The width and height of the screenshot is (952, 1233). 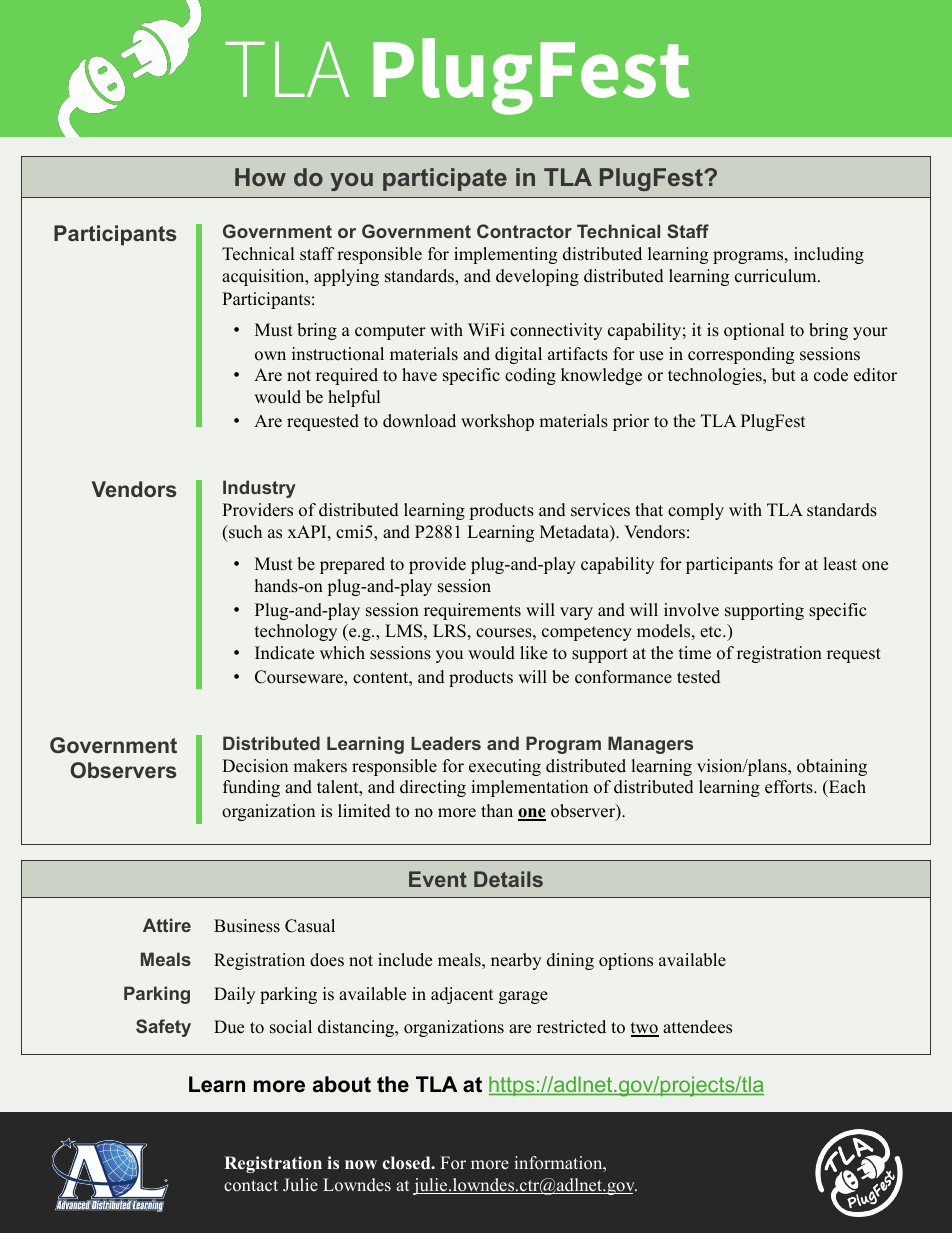 I want to click on services, so click(x=600, y=510).
